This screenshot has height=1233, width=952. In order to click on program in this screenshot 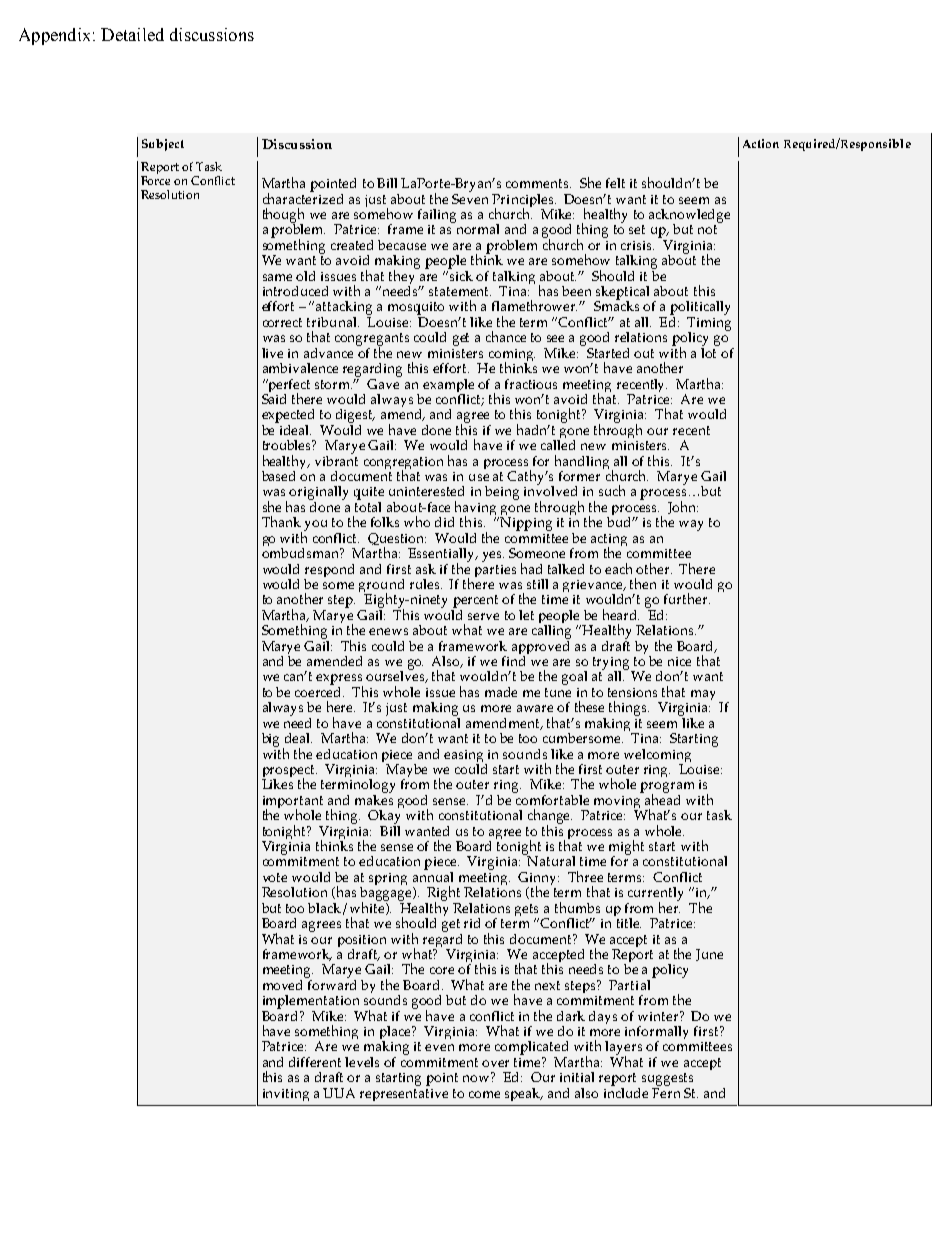, I will do `click(667, 789)`.
